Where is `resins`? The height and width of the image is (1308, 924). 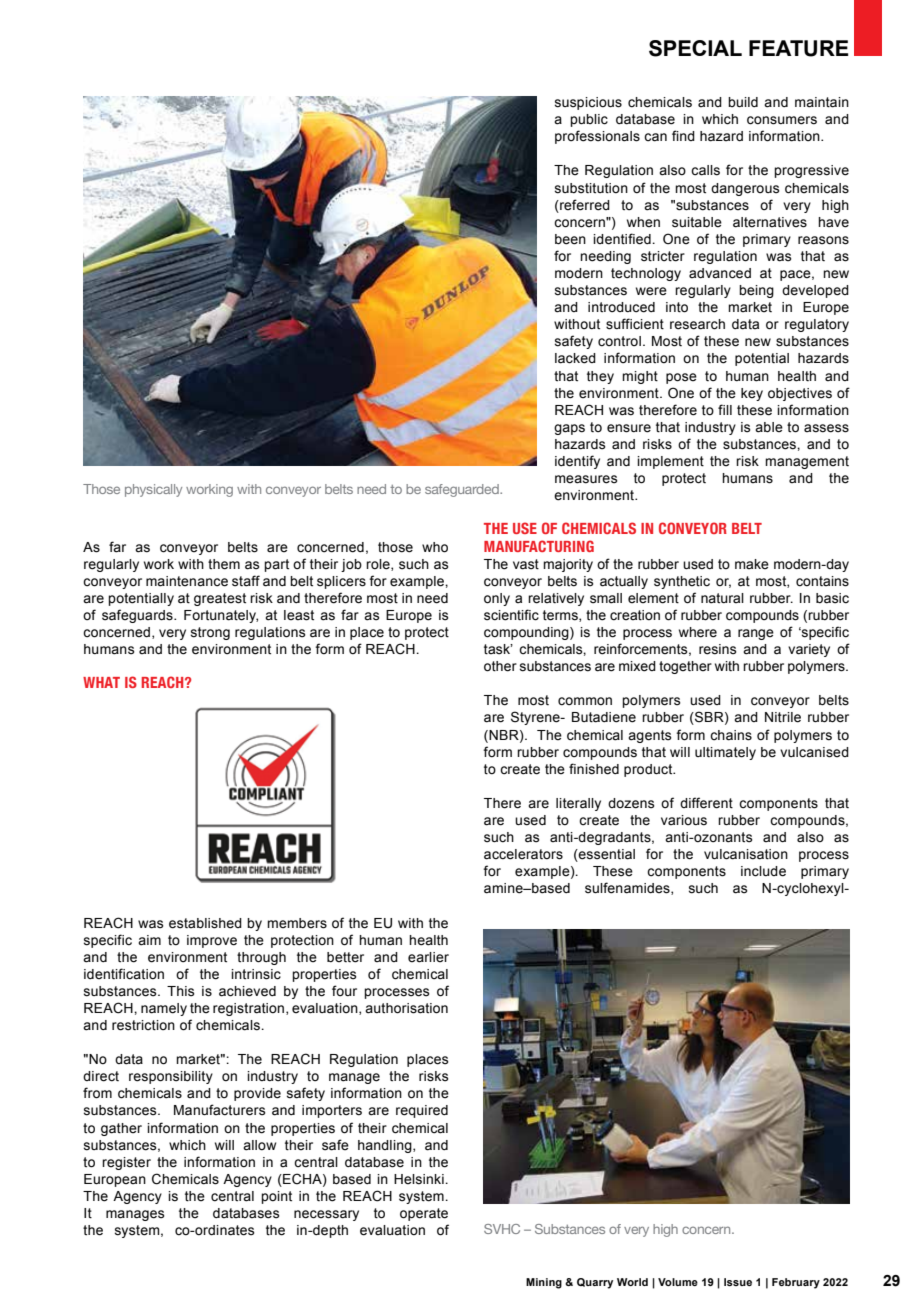 resins is located at coordinates (718, 649).
